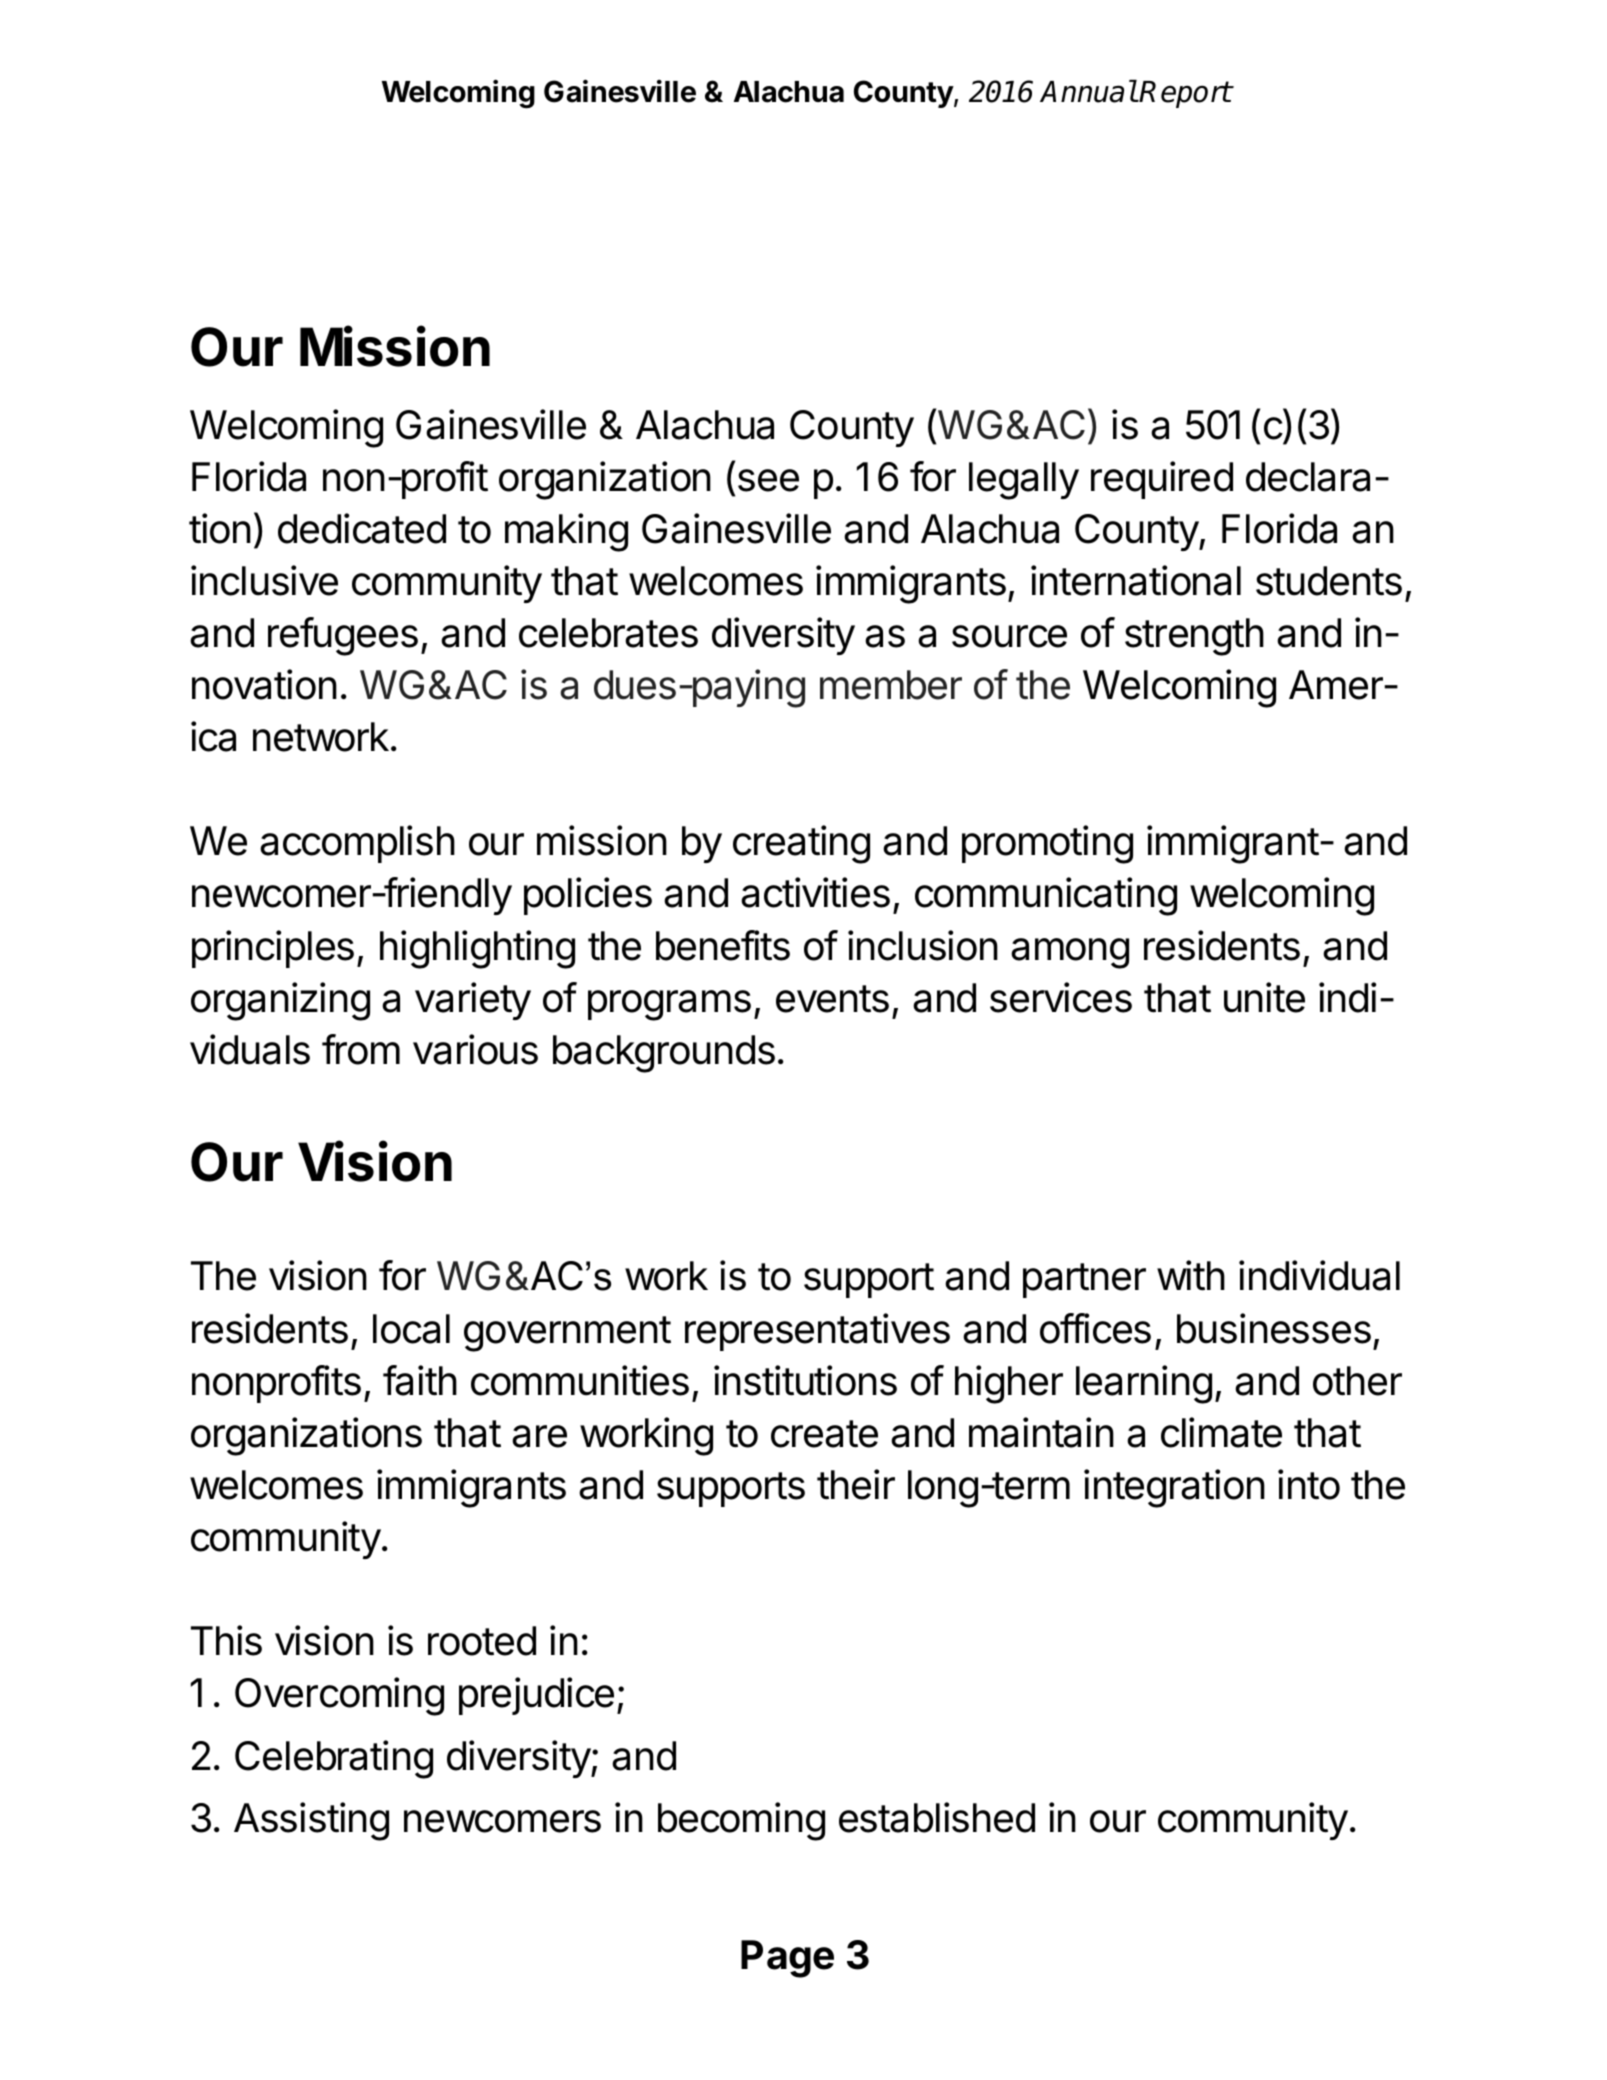 Image resolution: width=1607 pixels, height=2080 pixels. What do you see at coordinates (1191, 1275) in the image?
I see `with` at bounding box center [1191, 1275].
